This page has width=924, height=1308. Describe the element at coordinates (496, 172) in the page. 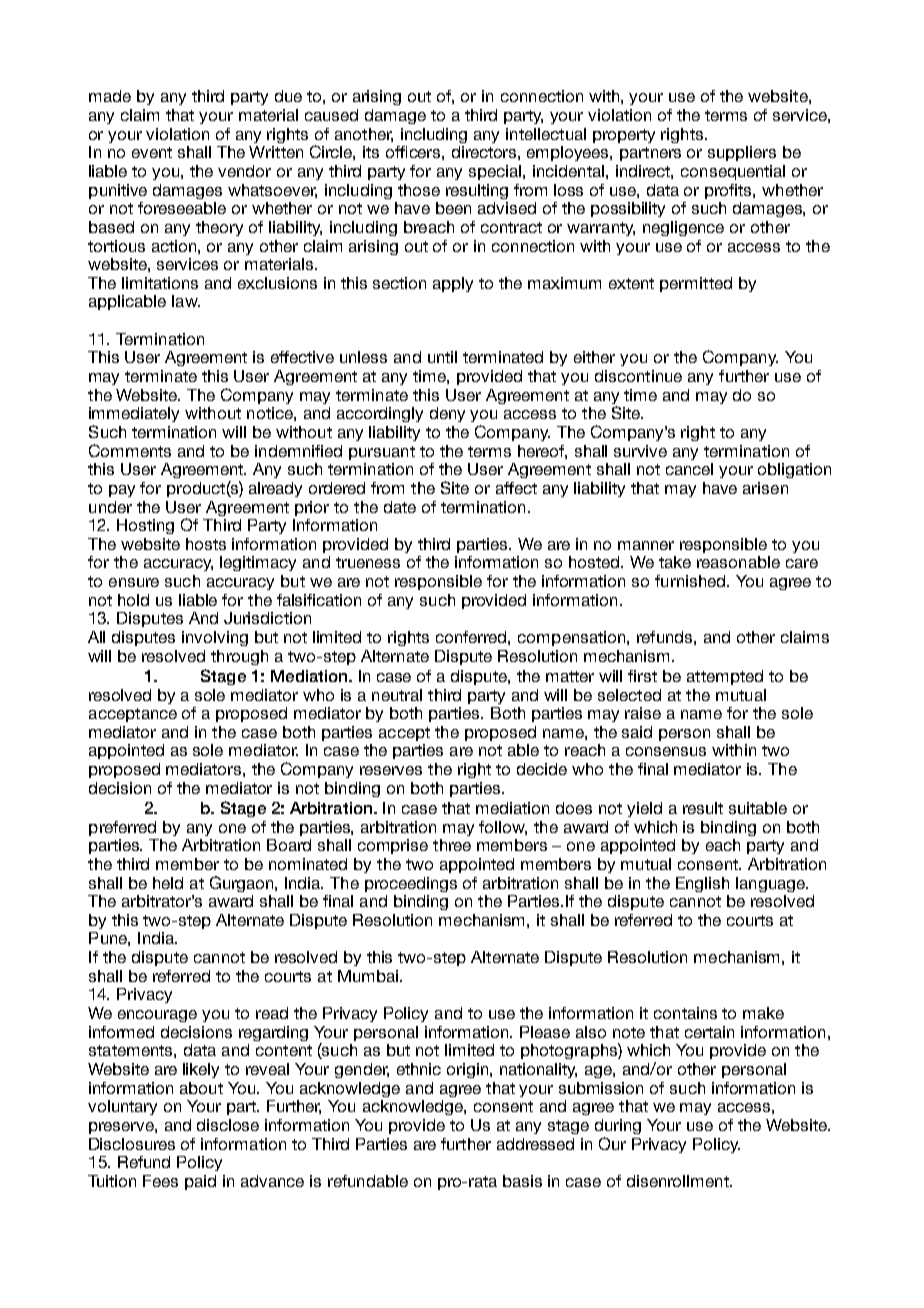

I see `special` at that location.
